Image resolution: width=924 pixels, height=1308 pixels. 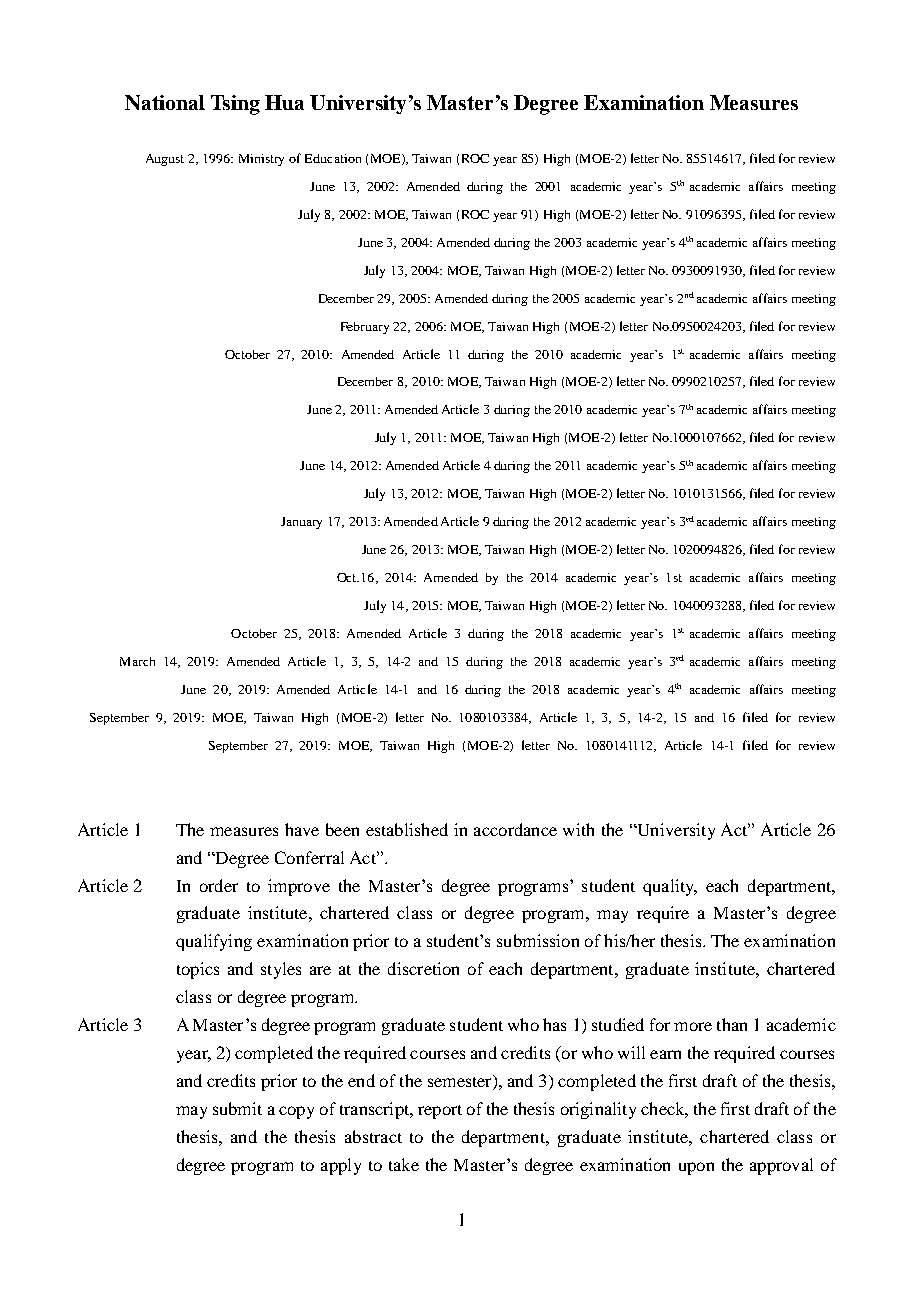 What do you see at coordinates (237, 1108) in the screenshot?
I see `submit` at bounding box center [237, 1108].
